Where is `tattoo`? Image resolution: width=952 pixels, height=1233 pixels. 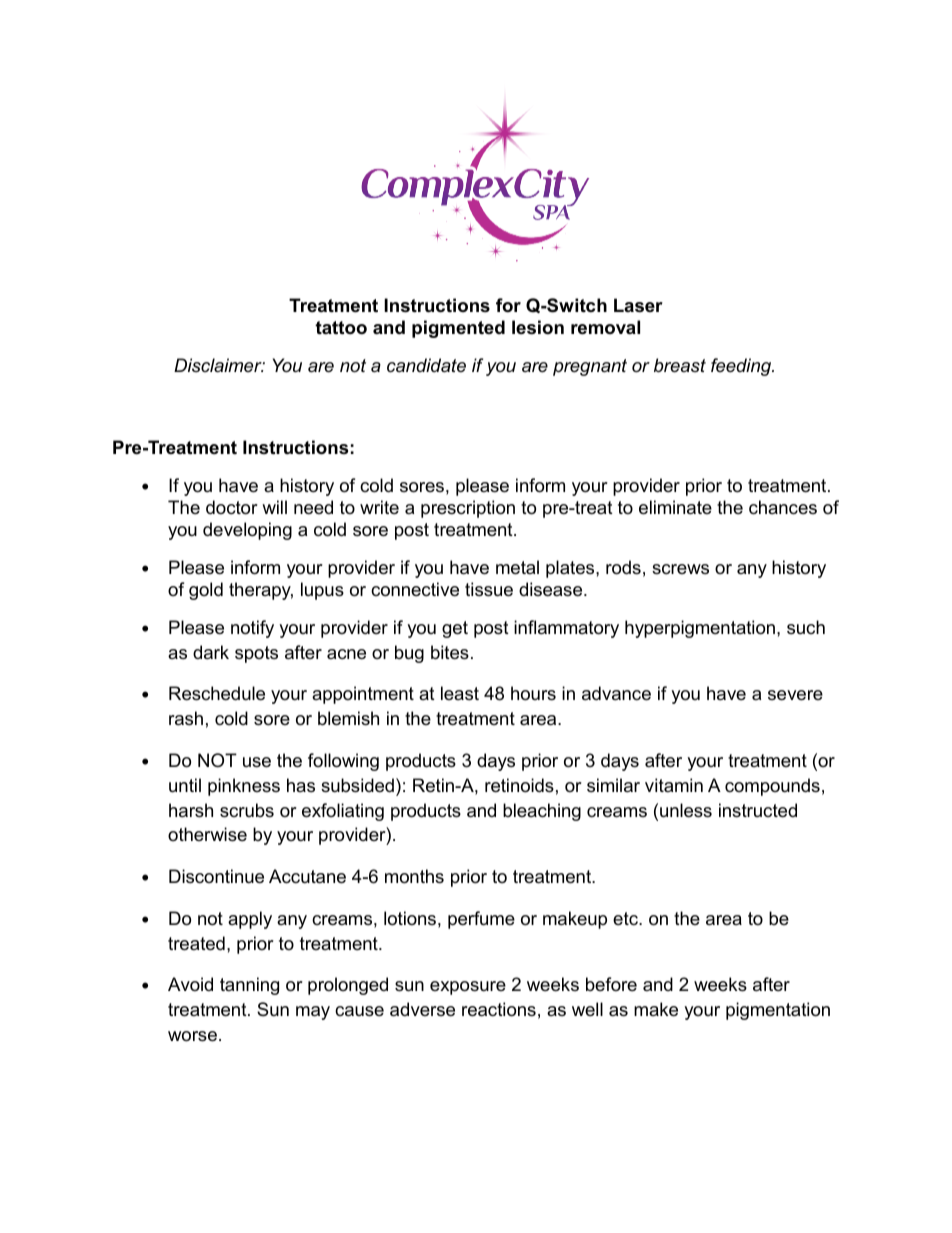
tattoo is located at coordinates (341, 328).
